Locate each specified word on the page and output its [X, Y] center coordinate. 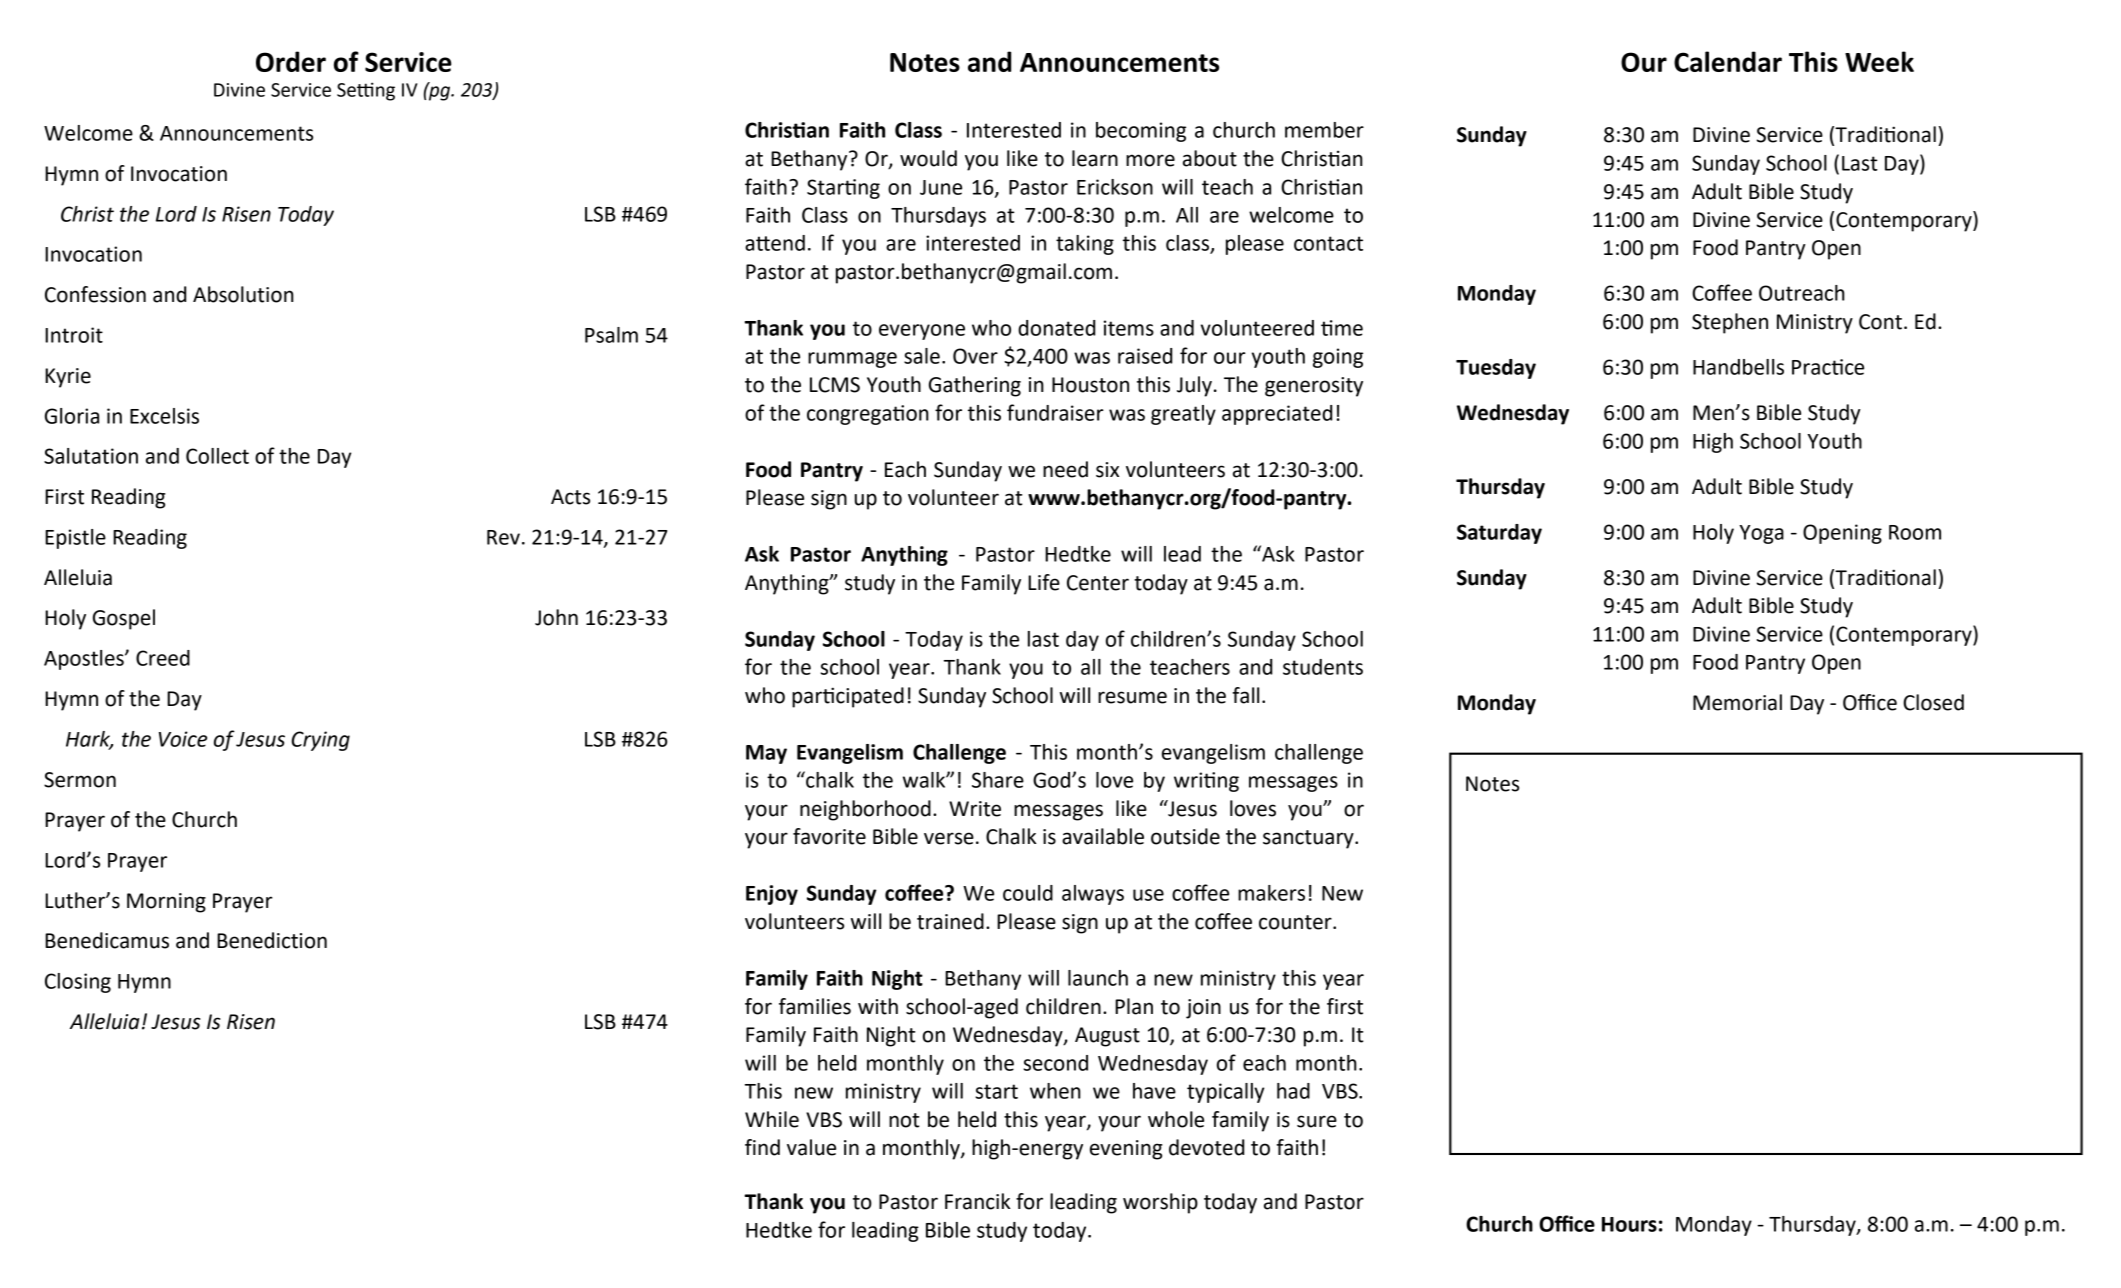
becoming [1141, 132]
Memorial [1737, 702]
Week [1879, 61]
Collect [217, 456]
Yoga [1761, 534]
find [762, 1147]
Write [975, 809]
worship [1160, 1203]
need [1065, 469]
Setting [366, 91]
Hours [1629, 1224]
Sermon [80, 780]
